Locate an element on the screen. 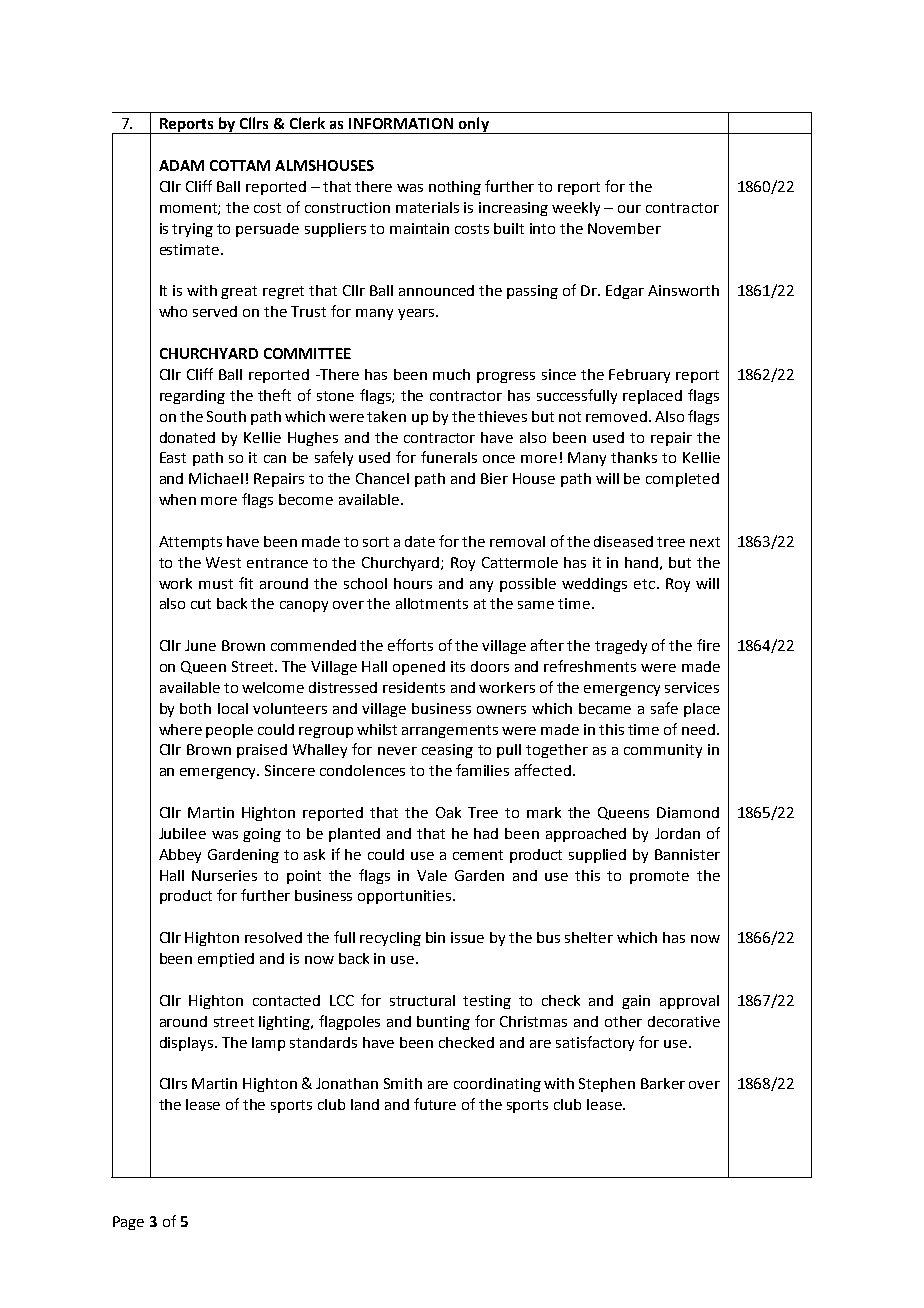 The height and width of the screenshot is (1308, 924). hours is located at coordinates (413, 583).
